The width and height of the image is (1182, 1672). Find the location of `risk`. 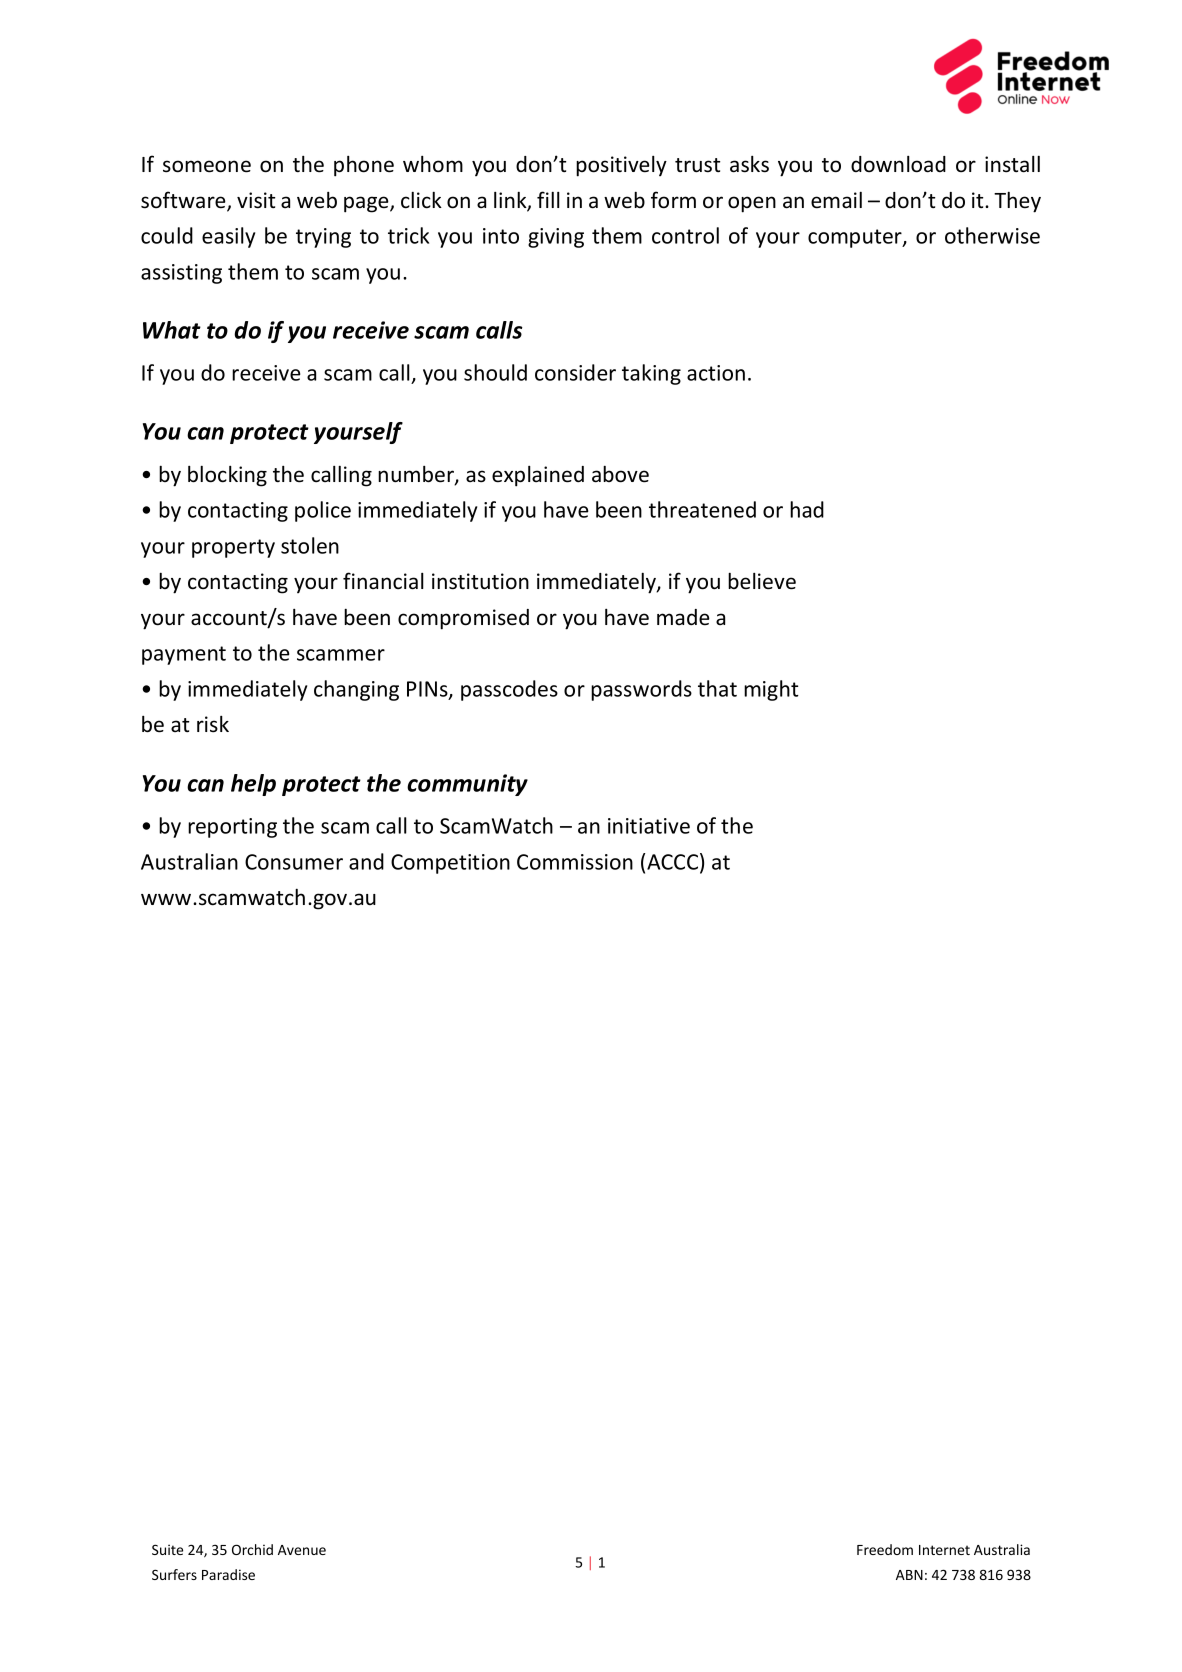

risk is located at coordinates (213, 724).
